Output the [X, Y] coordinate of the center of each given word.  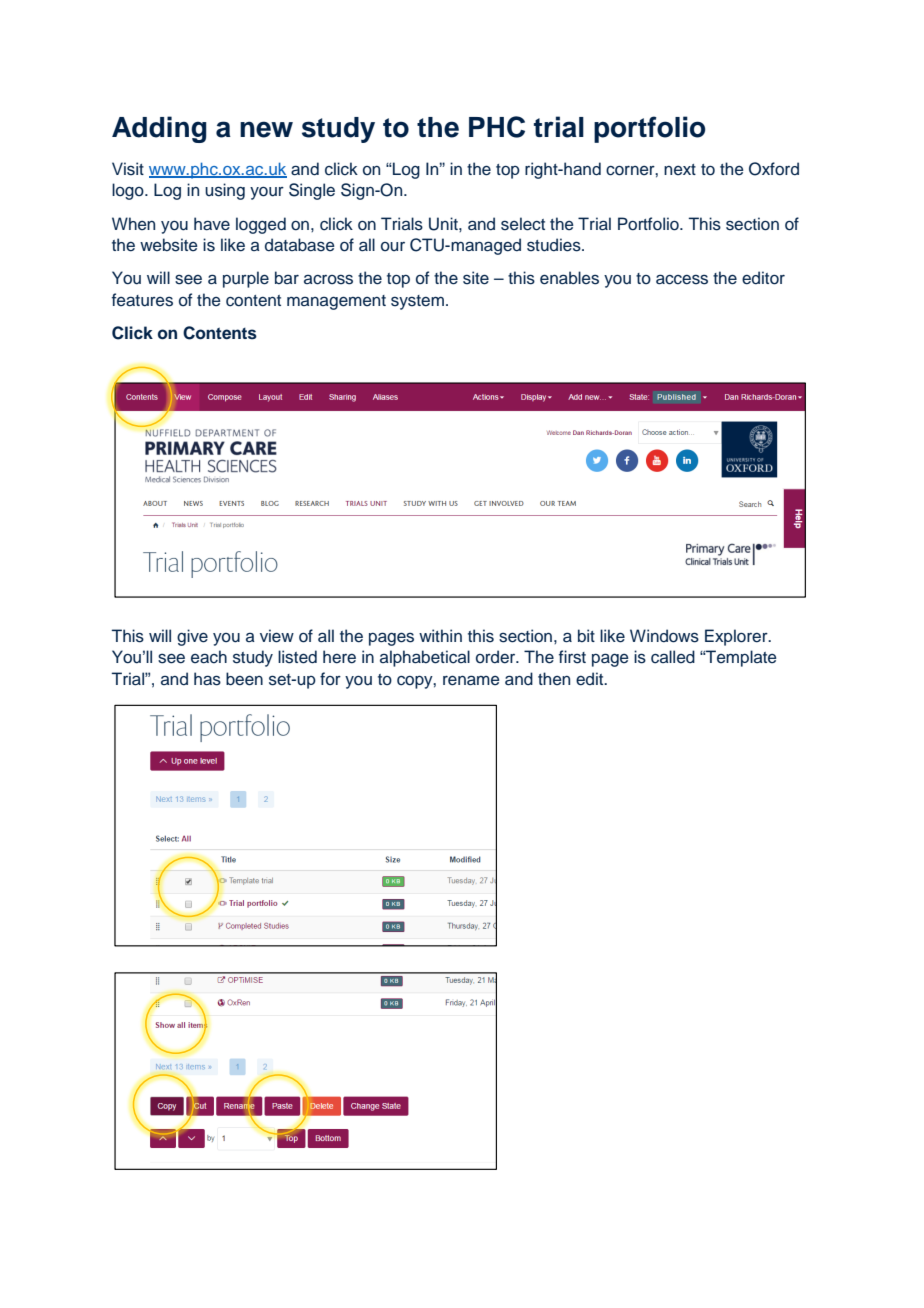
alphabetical [425, 658]
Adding [159, 129]
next [680, 169]
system [417, 302]
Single [312, 191]
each [209, 657]
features [142, 300]
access [682, 279]
